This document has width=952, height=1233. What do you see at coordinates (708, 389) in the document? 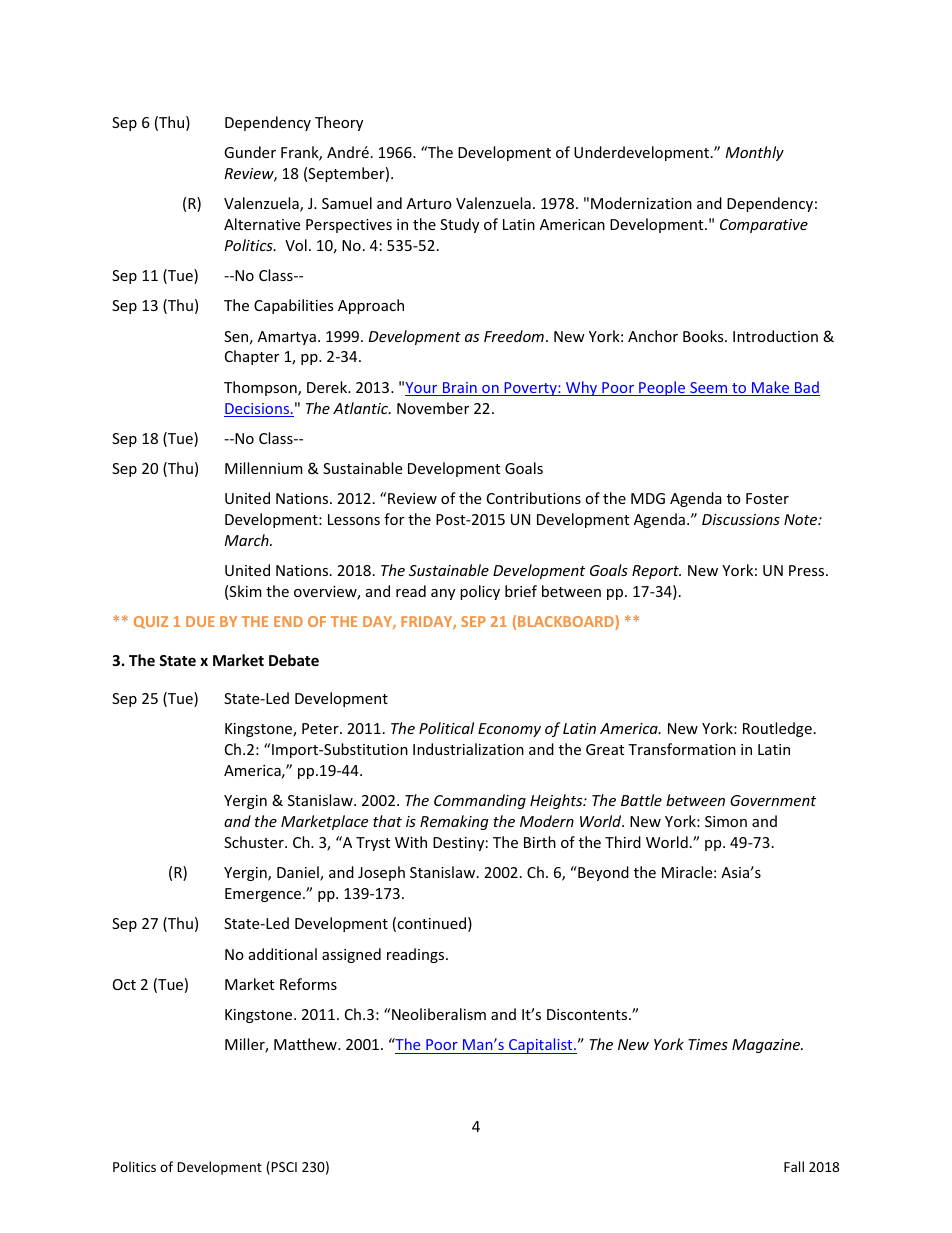
I see `Seem` at bounding box center [708, 389].
